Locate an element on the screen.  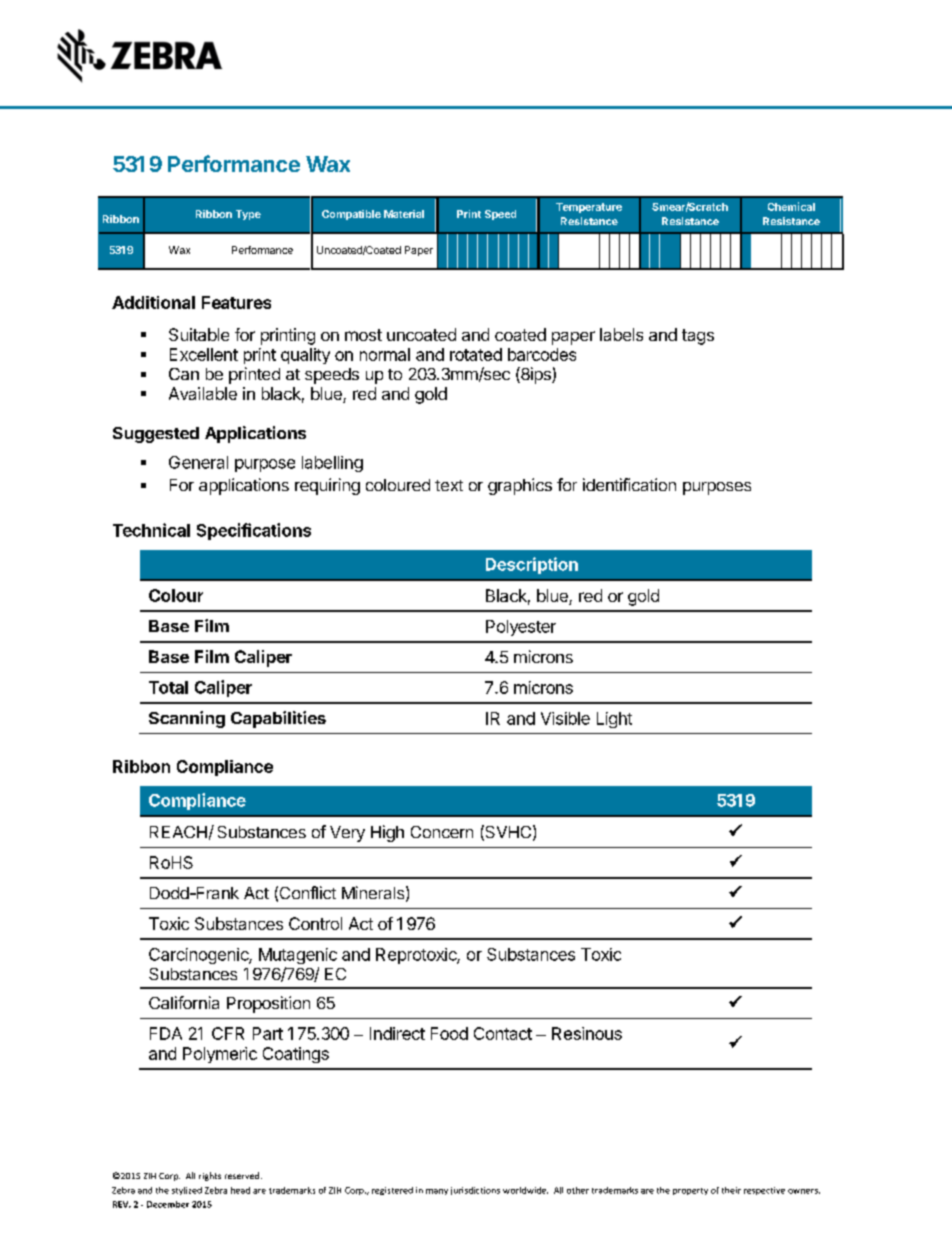
jurisdictions is located at coordinates (475, 1191).
